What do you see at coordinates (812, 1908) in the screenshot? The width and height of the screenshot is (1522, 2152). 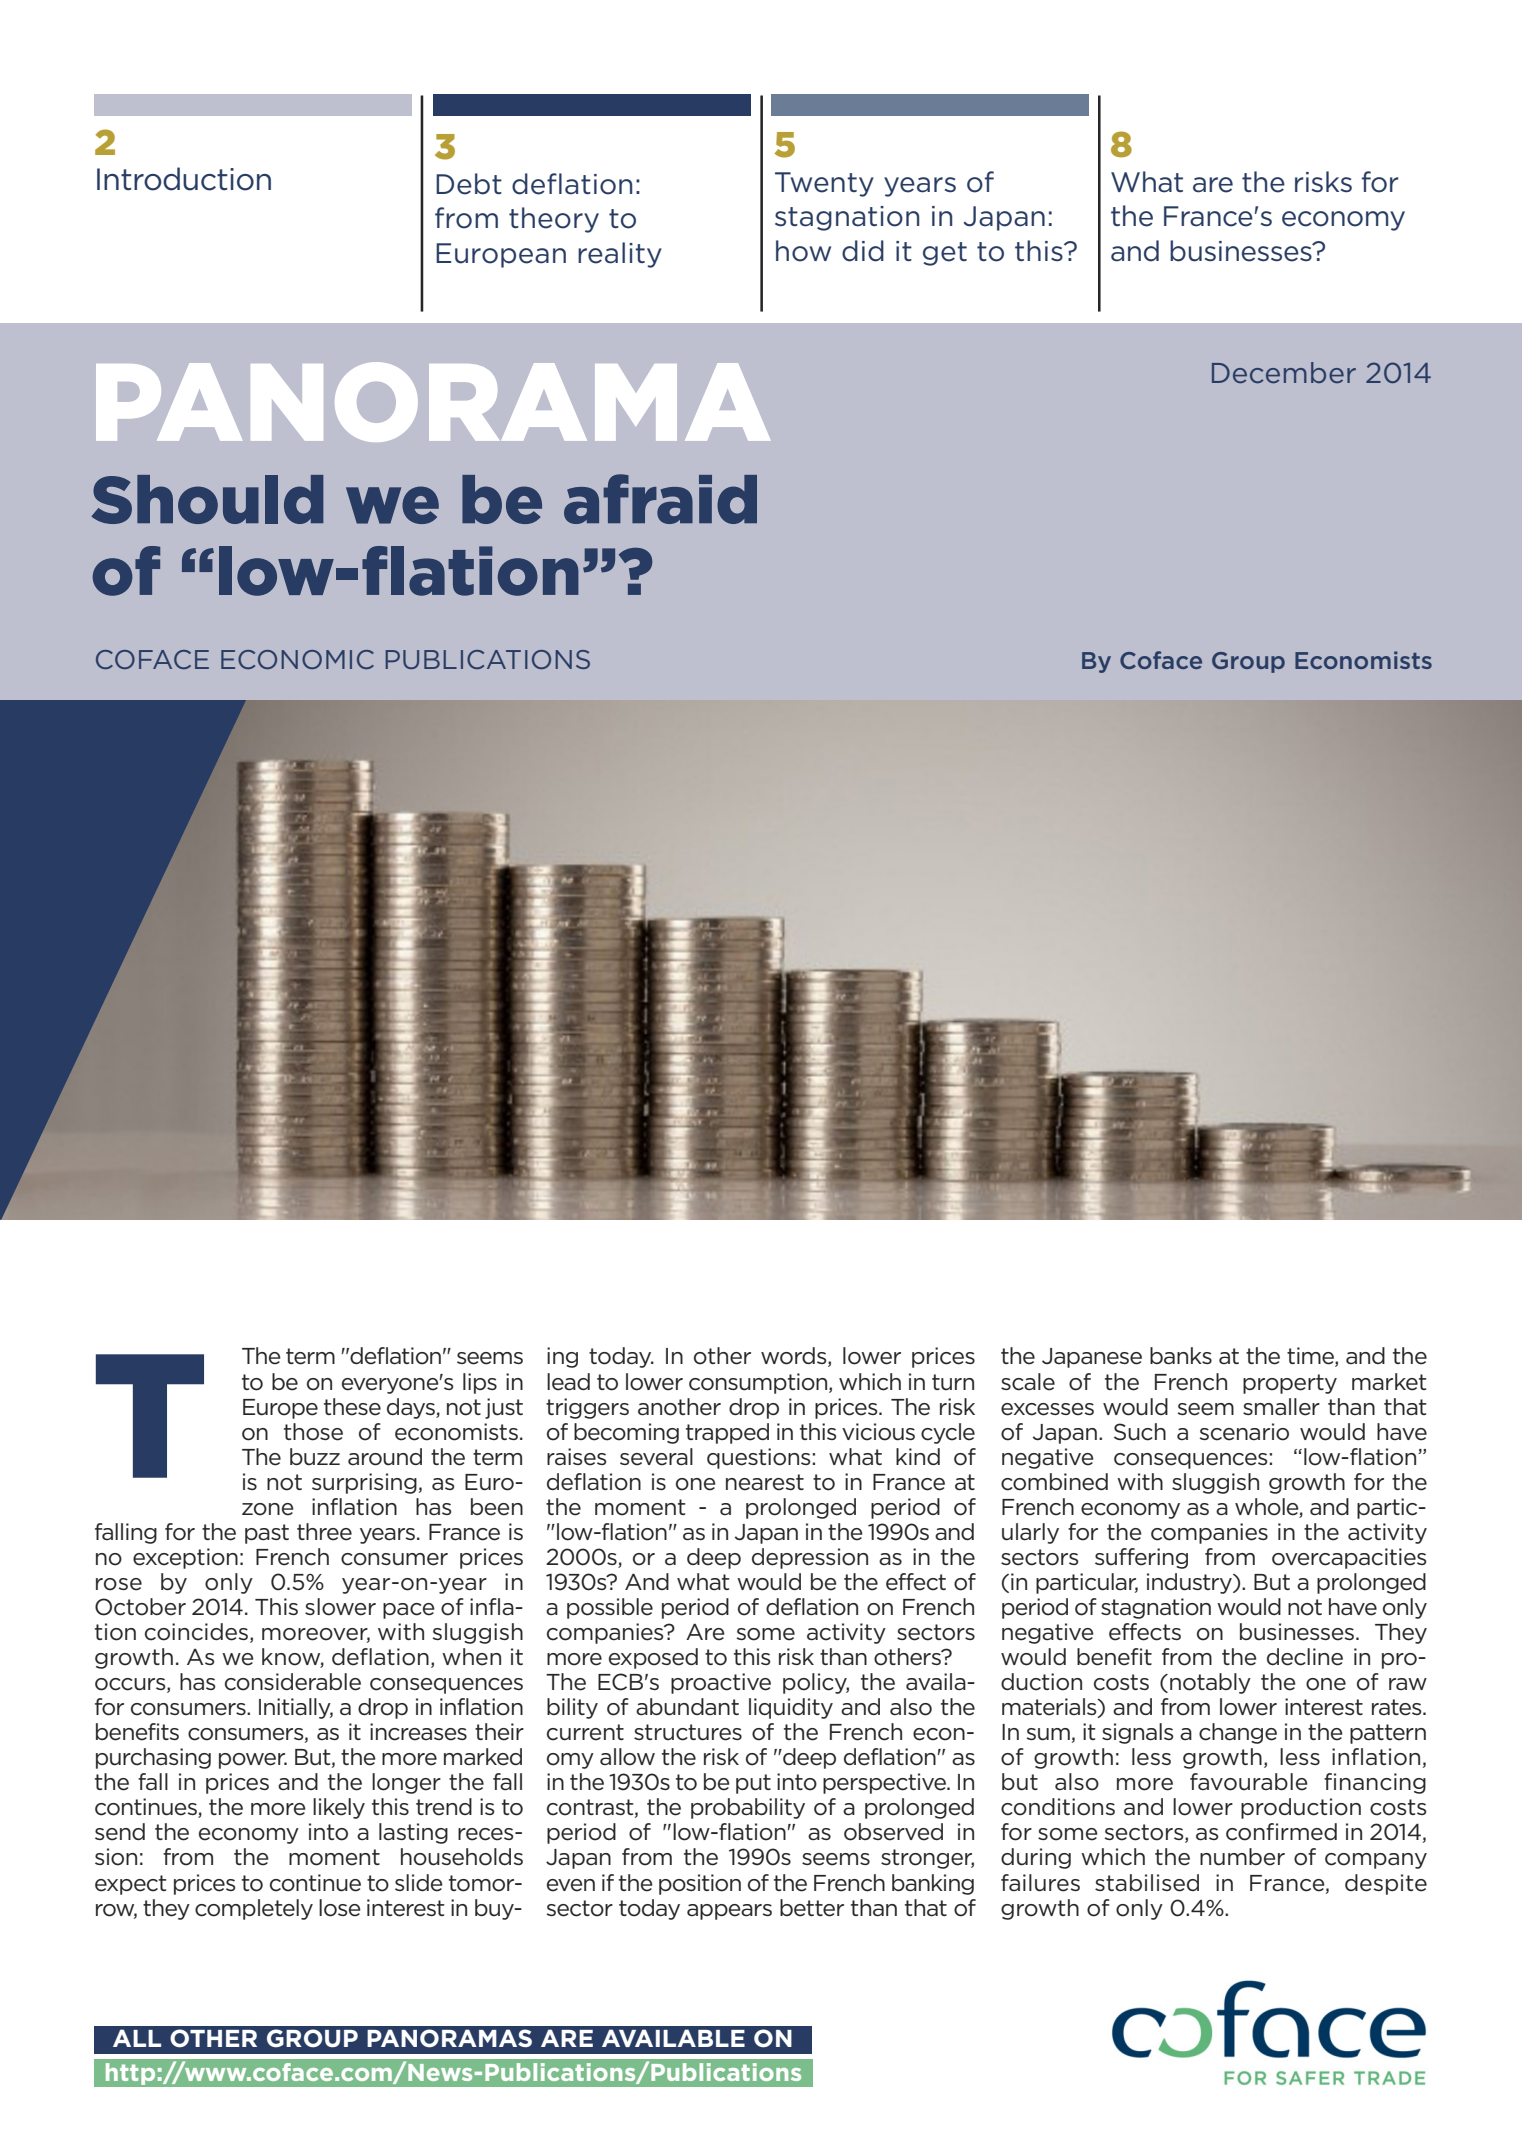 I see `better` at bounding box center [812, 1908].
